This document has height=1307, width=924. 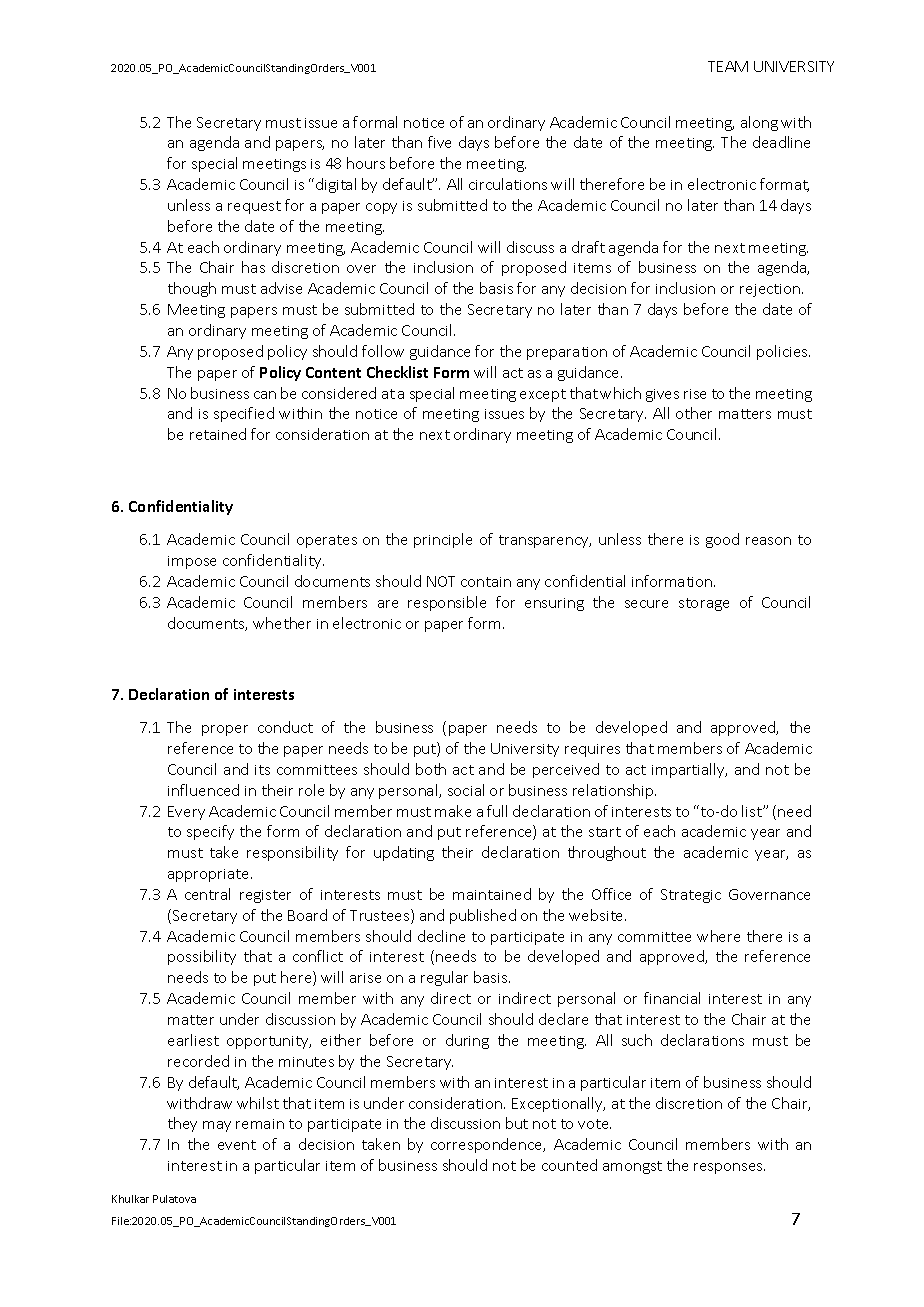 I want to click on but, so click(x=517, y=1123).
